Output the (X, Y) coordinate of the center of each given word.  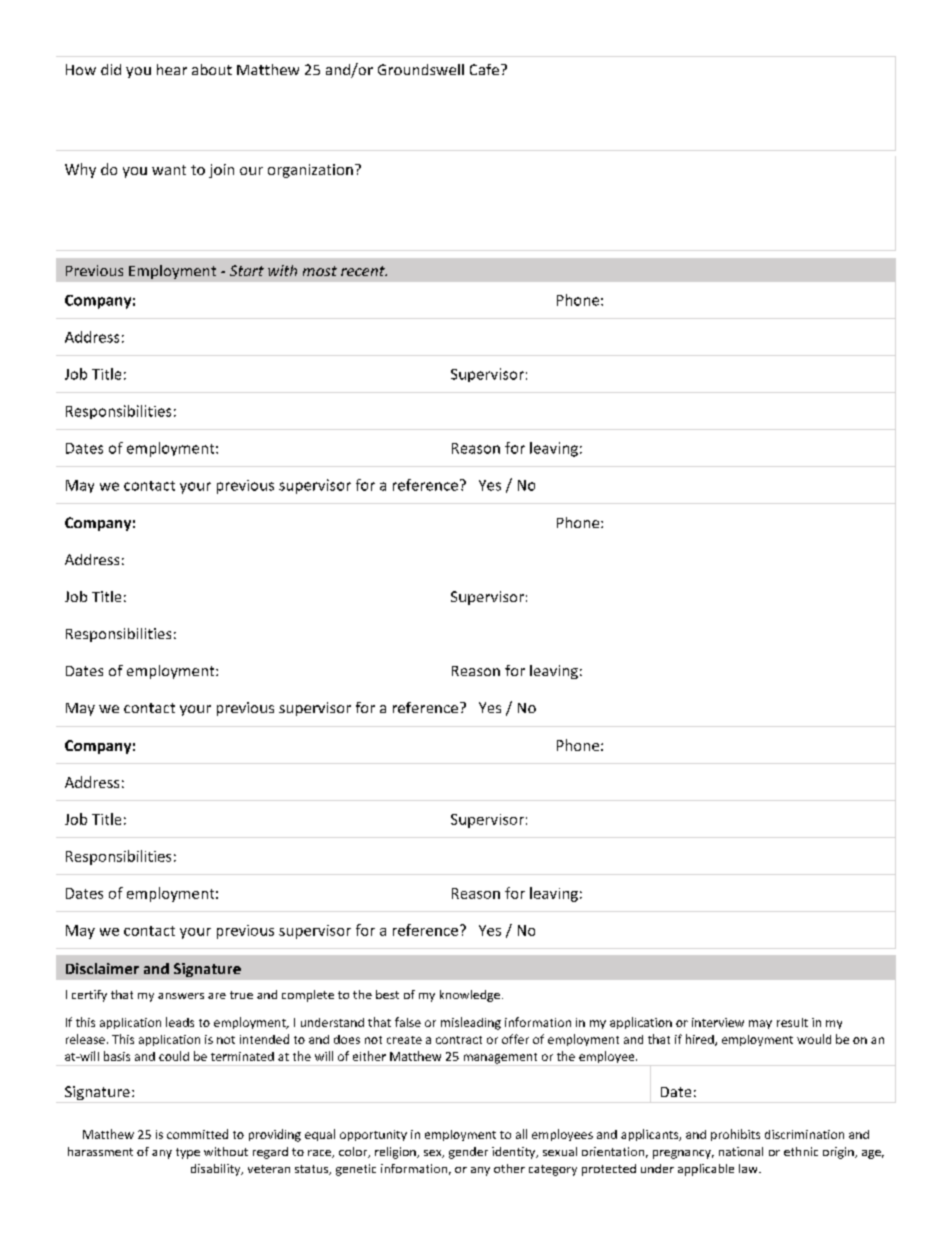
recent (364, 271)
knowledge (470, 996)
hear (172, 69)
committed (197, 1134)
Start (247, 270)
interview (718, 1022)
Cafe (484, 69)
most (320, 271)
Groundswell (421, 69)
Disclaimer (102, 968)
